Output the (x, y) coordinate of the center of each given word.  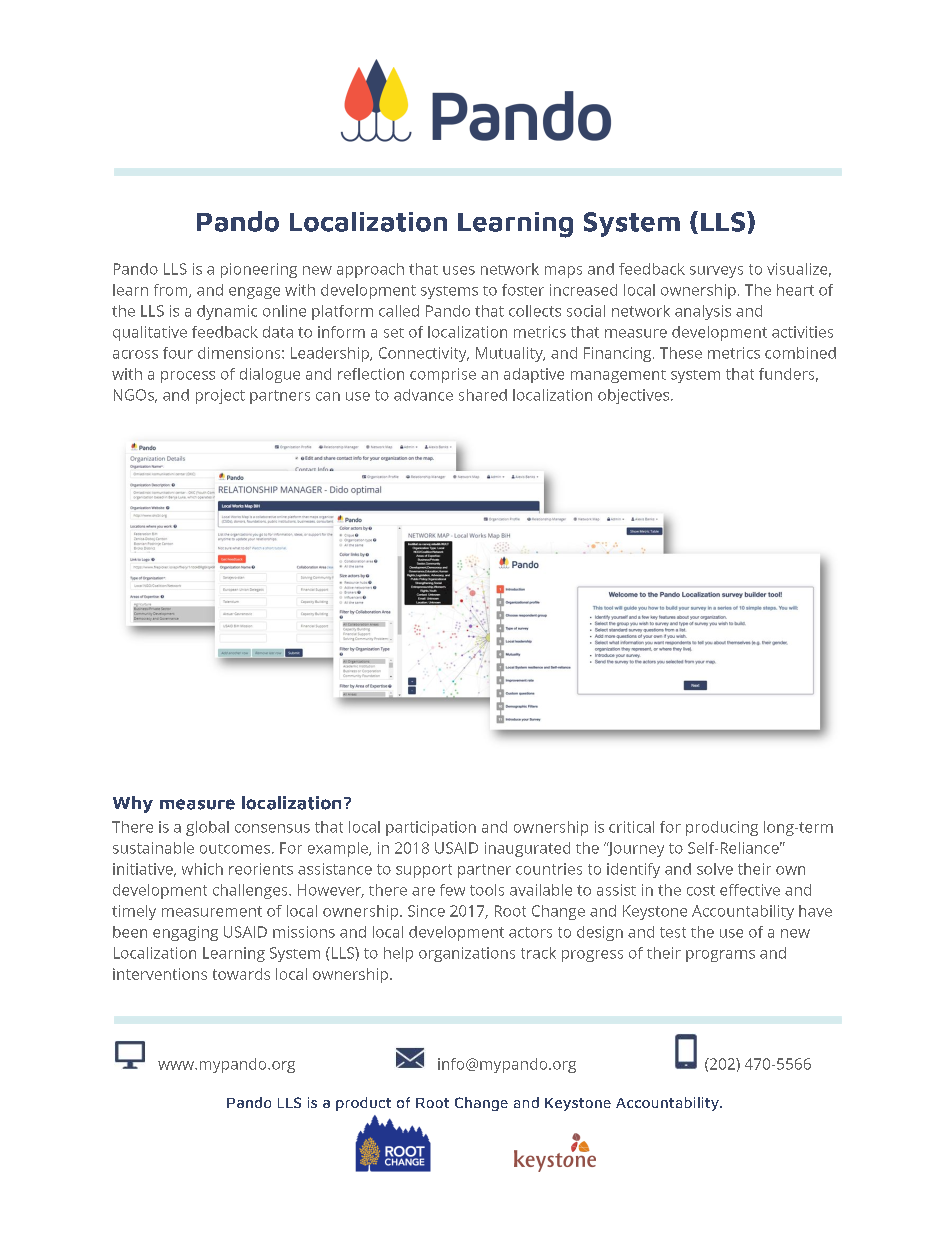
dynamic (227, 312)
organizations (467, 954)
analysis (703, 312)
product (363, 1104)
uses (459, 270)
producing (722, 828)
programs (720, 956)
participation (431, 828)
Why (133, 804)
